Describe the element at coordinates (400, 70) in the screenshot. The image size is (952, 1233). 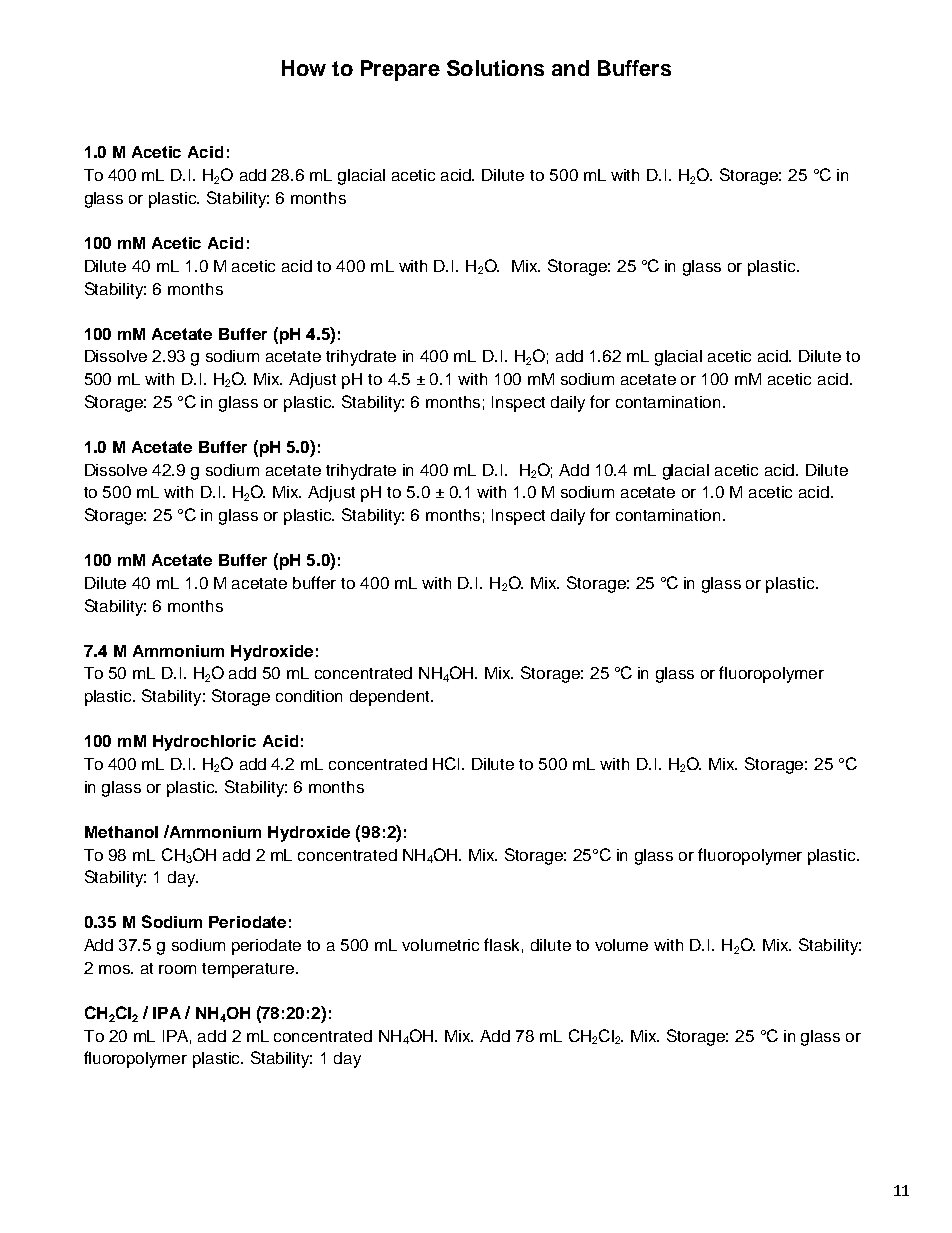
I see `Prepare` at that location.
